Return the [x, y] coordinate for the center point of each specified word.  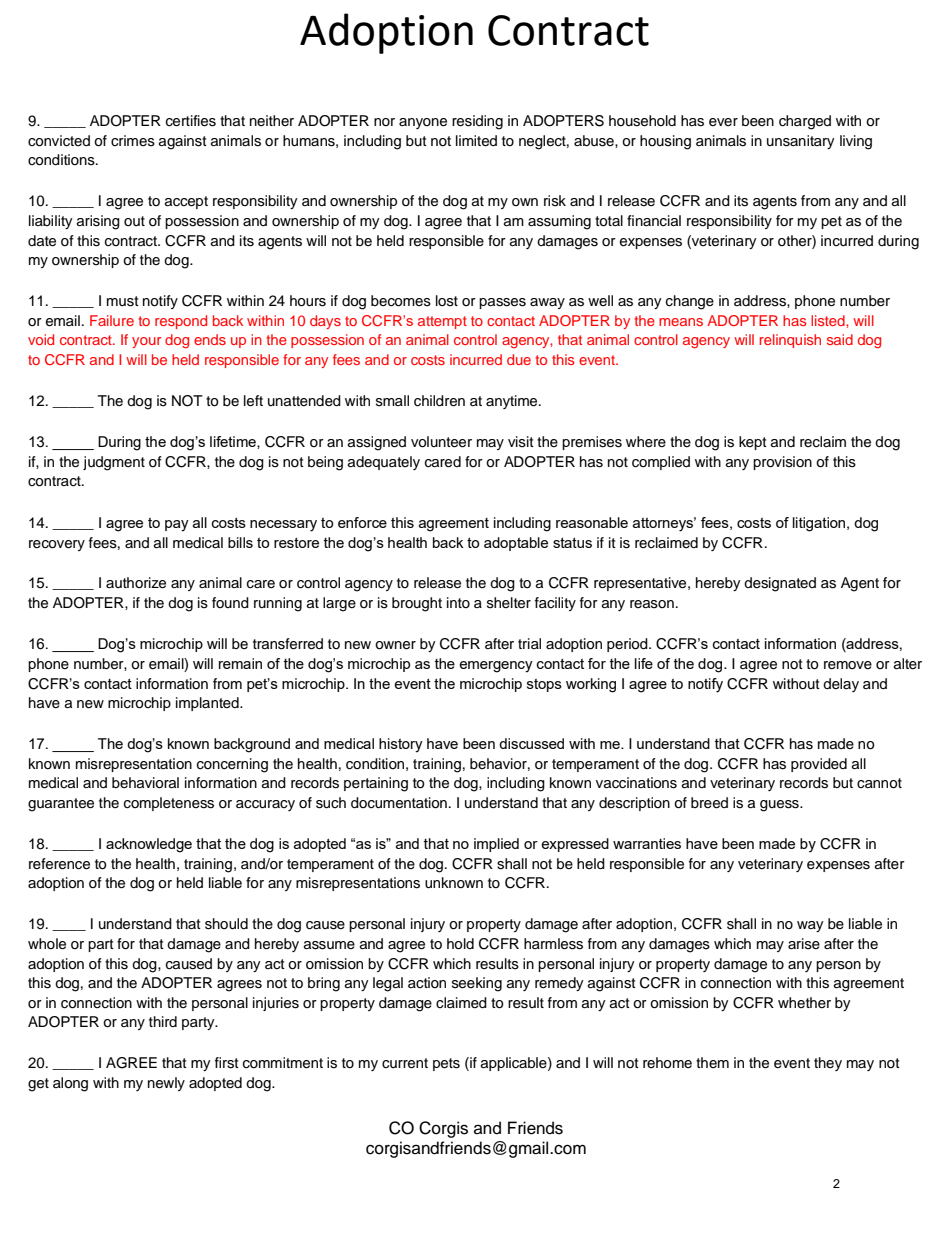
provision [782, 463]
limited [476, 141]
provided [819, 765]
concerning [232, 765]
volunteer [441, 442]
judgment [114, 463]
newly [166, 1084]
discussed [531, 743]
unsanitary [801, 142]
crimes [133, 141]
